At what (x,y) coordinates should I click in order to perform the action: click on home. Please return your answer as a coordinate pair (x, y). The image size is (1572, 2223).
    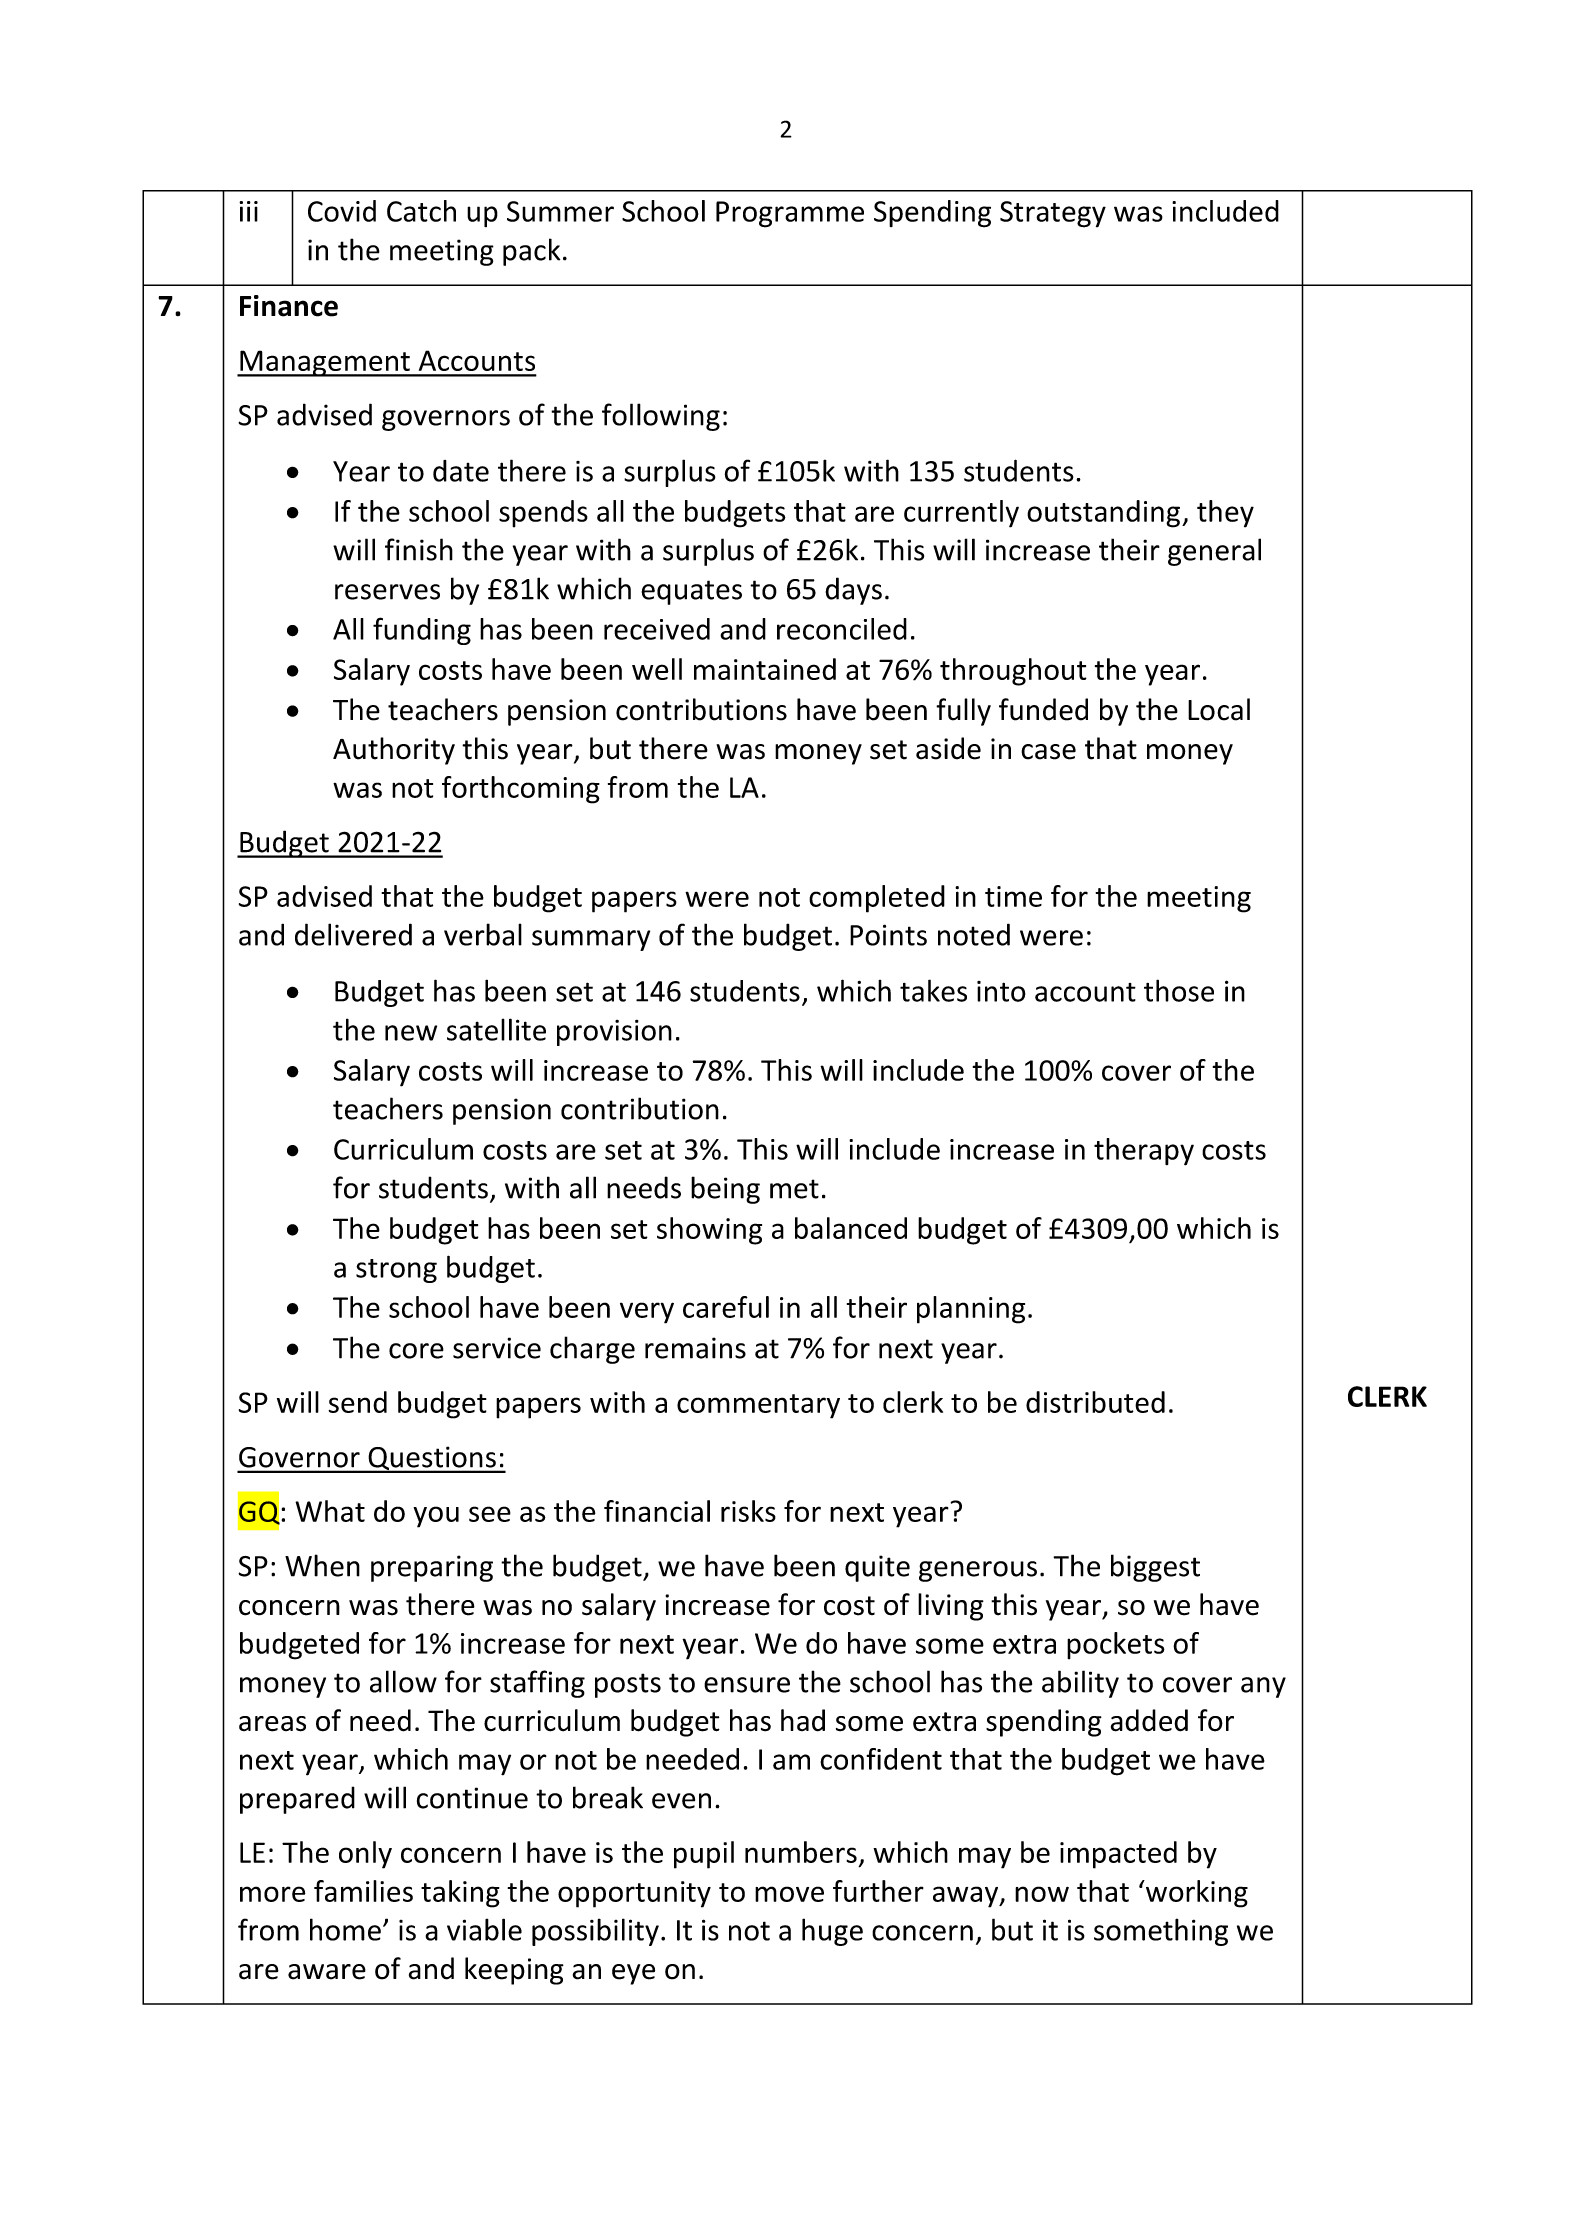
    Looking at the image, I should click on (345, 1929).
